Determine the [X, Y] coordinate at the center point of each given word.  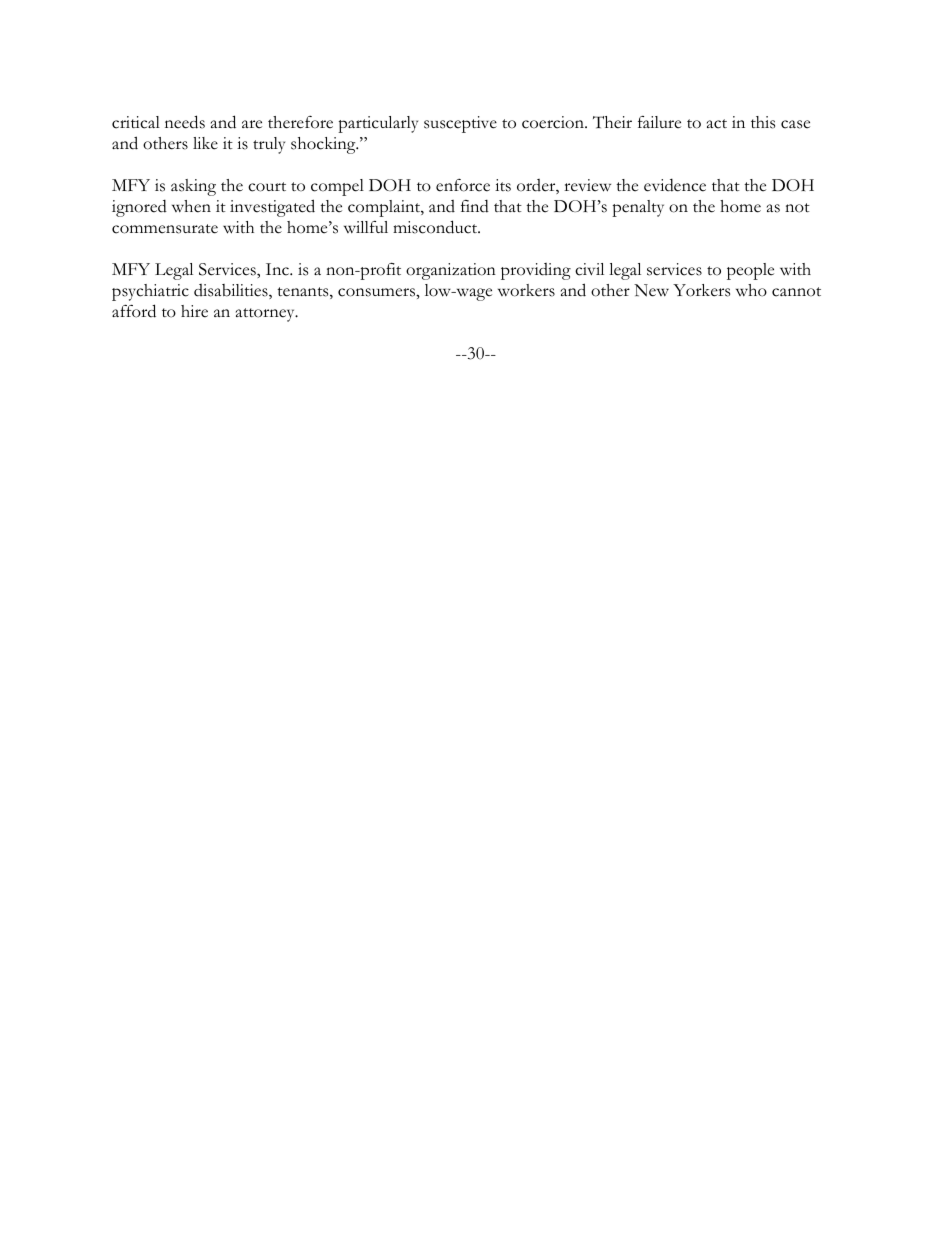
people [750, 271]
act [717, 124]
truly [269, 145]
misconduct [436, 227]
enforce [463, 185]
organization [451, 271]
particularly [378, 124]
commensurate [165, 229]
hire [194, 311]
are [252, 124]
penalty [638, 208]
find [475, 206]
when [191, 206]
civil [589, 269]
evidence [675, 185]
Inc [278, 269]
